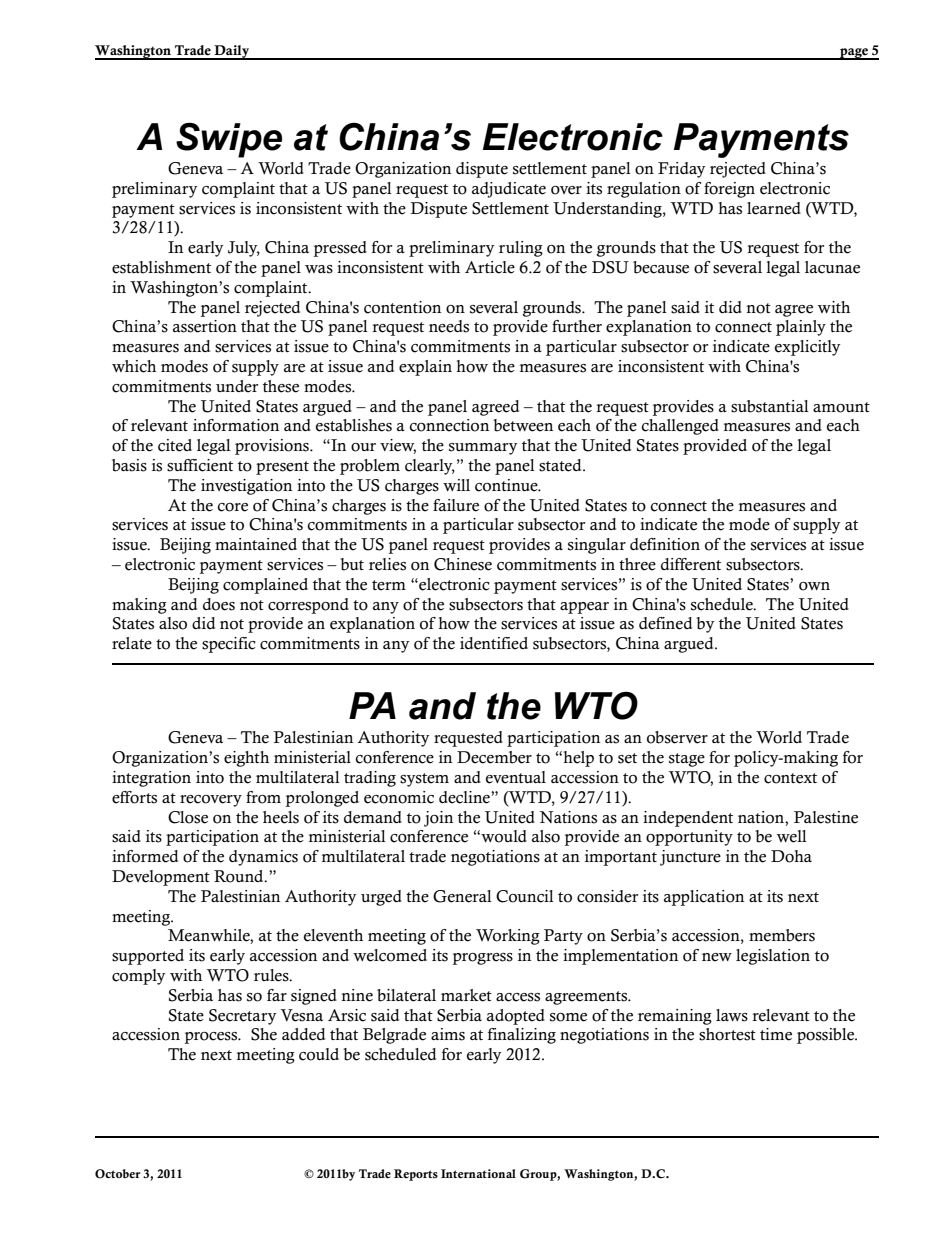 The image size is (952, 1233). What do you see at coordinates (791, 856) in the screenshot?
I see `Doha` at bounding box center [791, 856].
